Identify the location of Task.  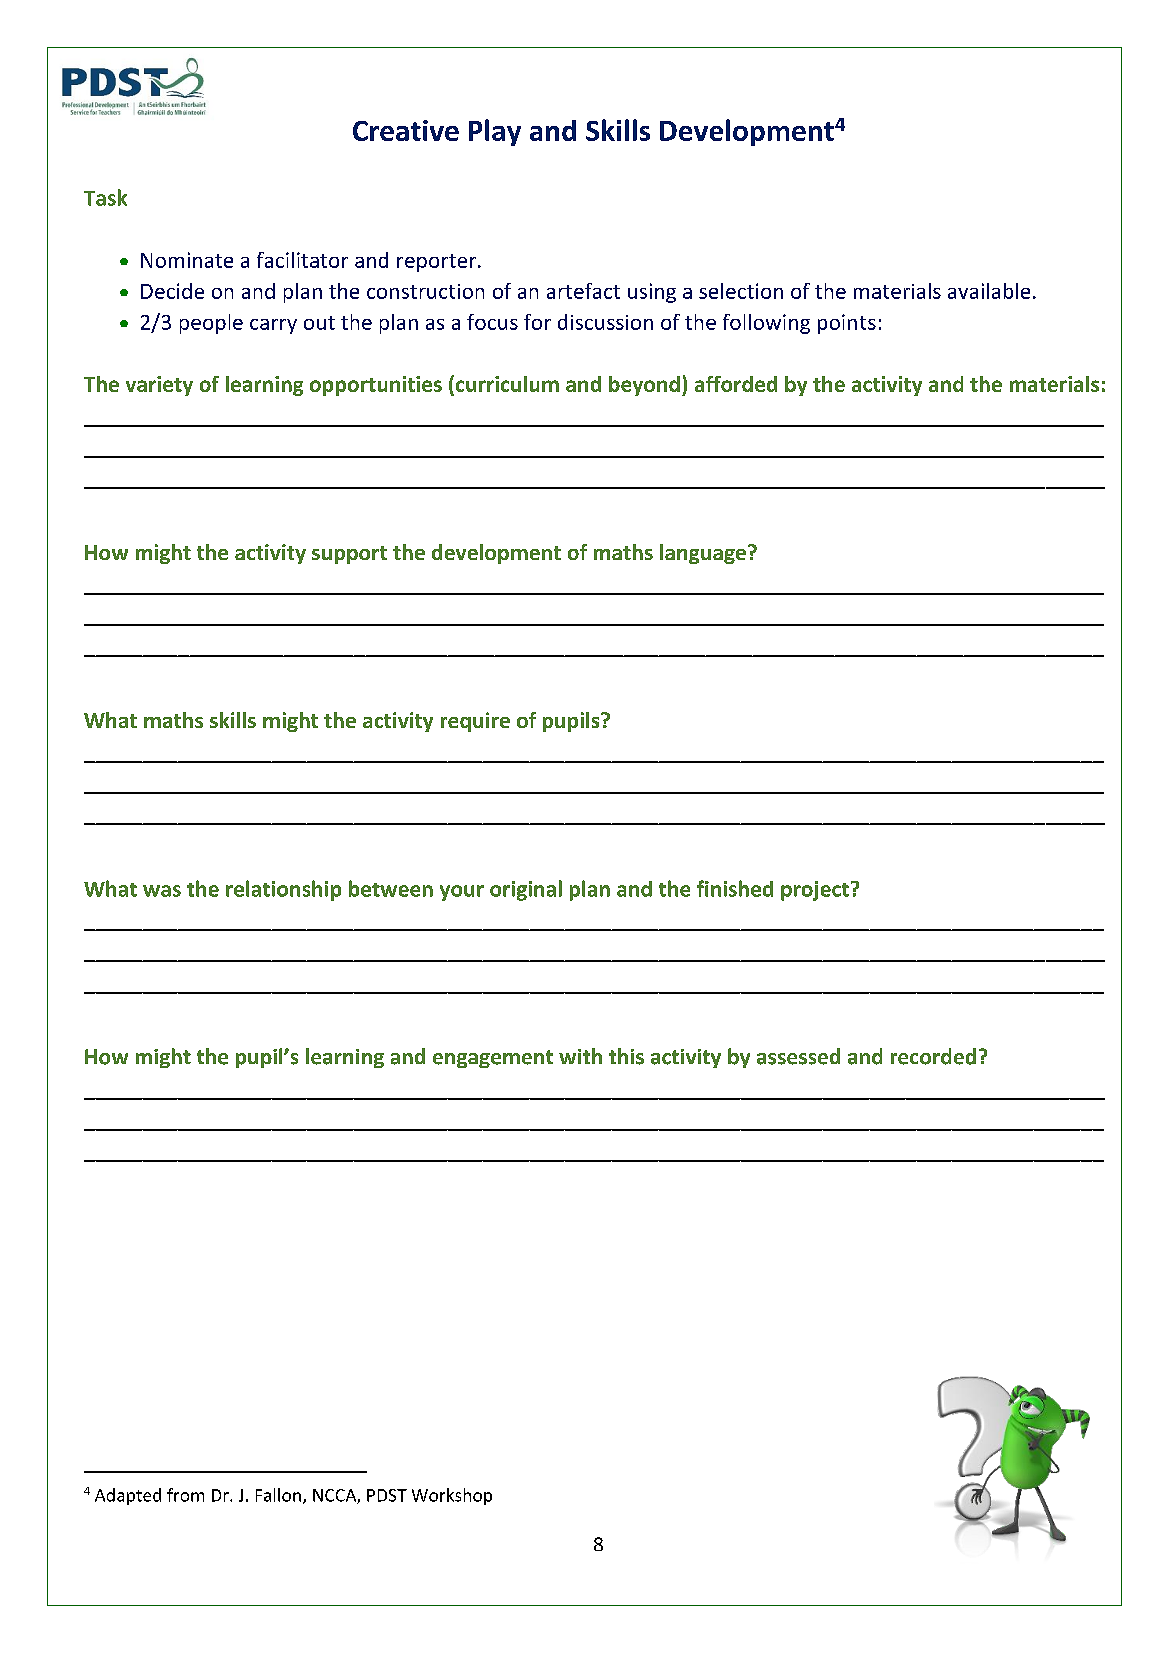
(105, 197).
